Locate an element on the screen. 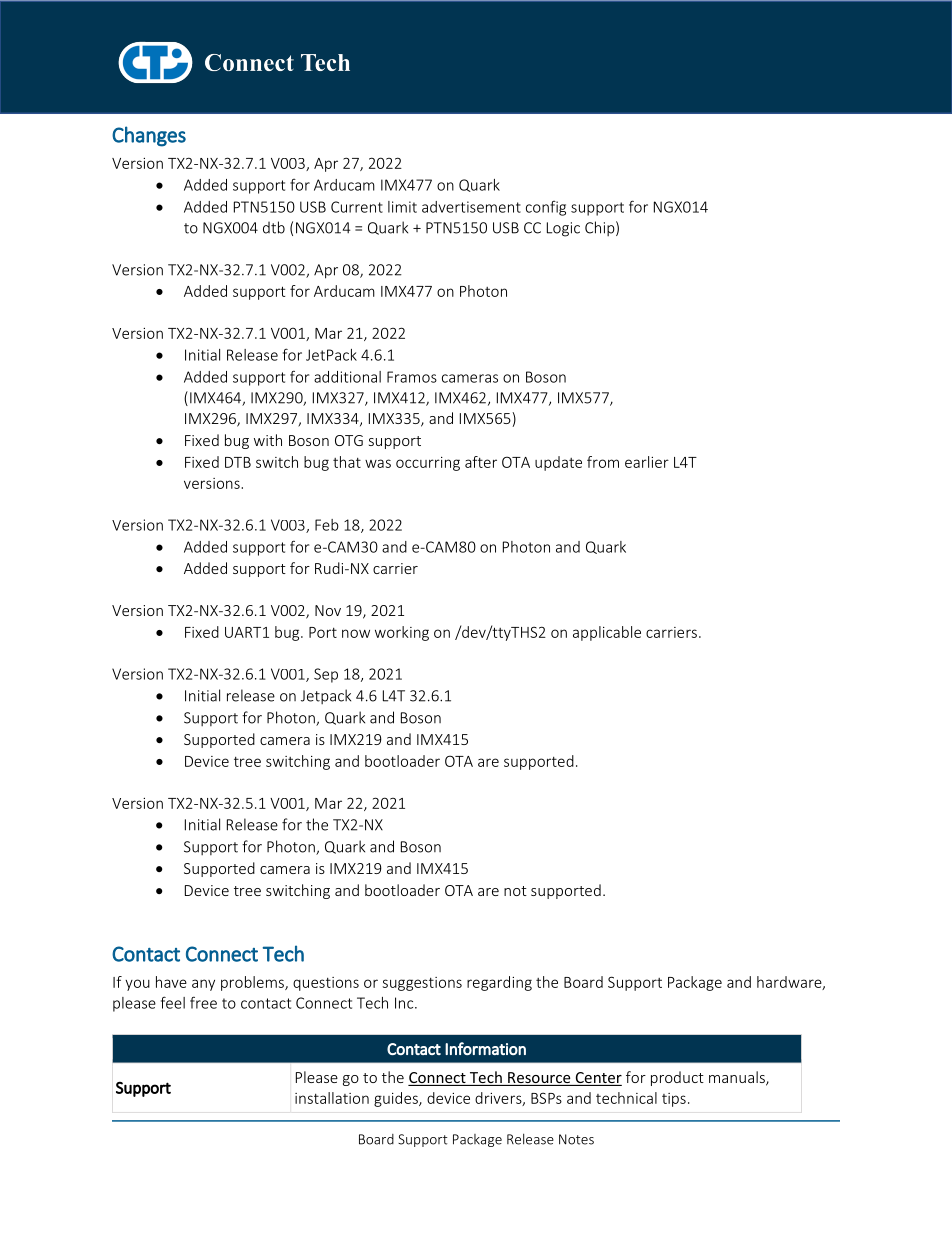 The height and width of the screenshot is (1233, 952). installation is located at coordinates (332, 1098).
